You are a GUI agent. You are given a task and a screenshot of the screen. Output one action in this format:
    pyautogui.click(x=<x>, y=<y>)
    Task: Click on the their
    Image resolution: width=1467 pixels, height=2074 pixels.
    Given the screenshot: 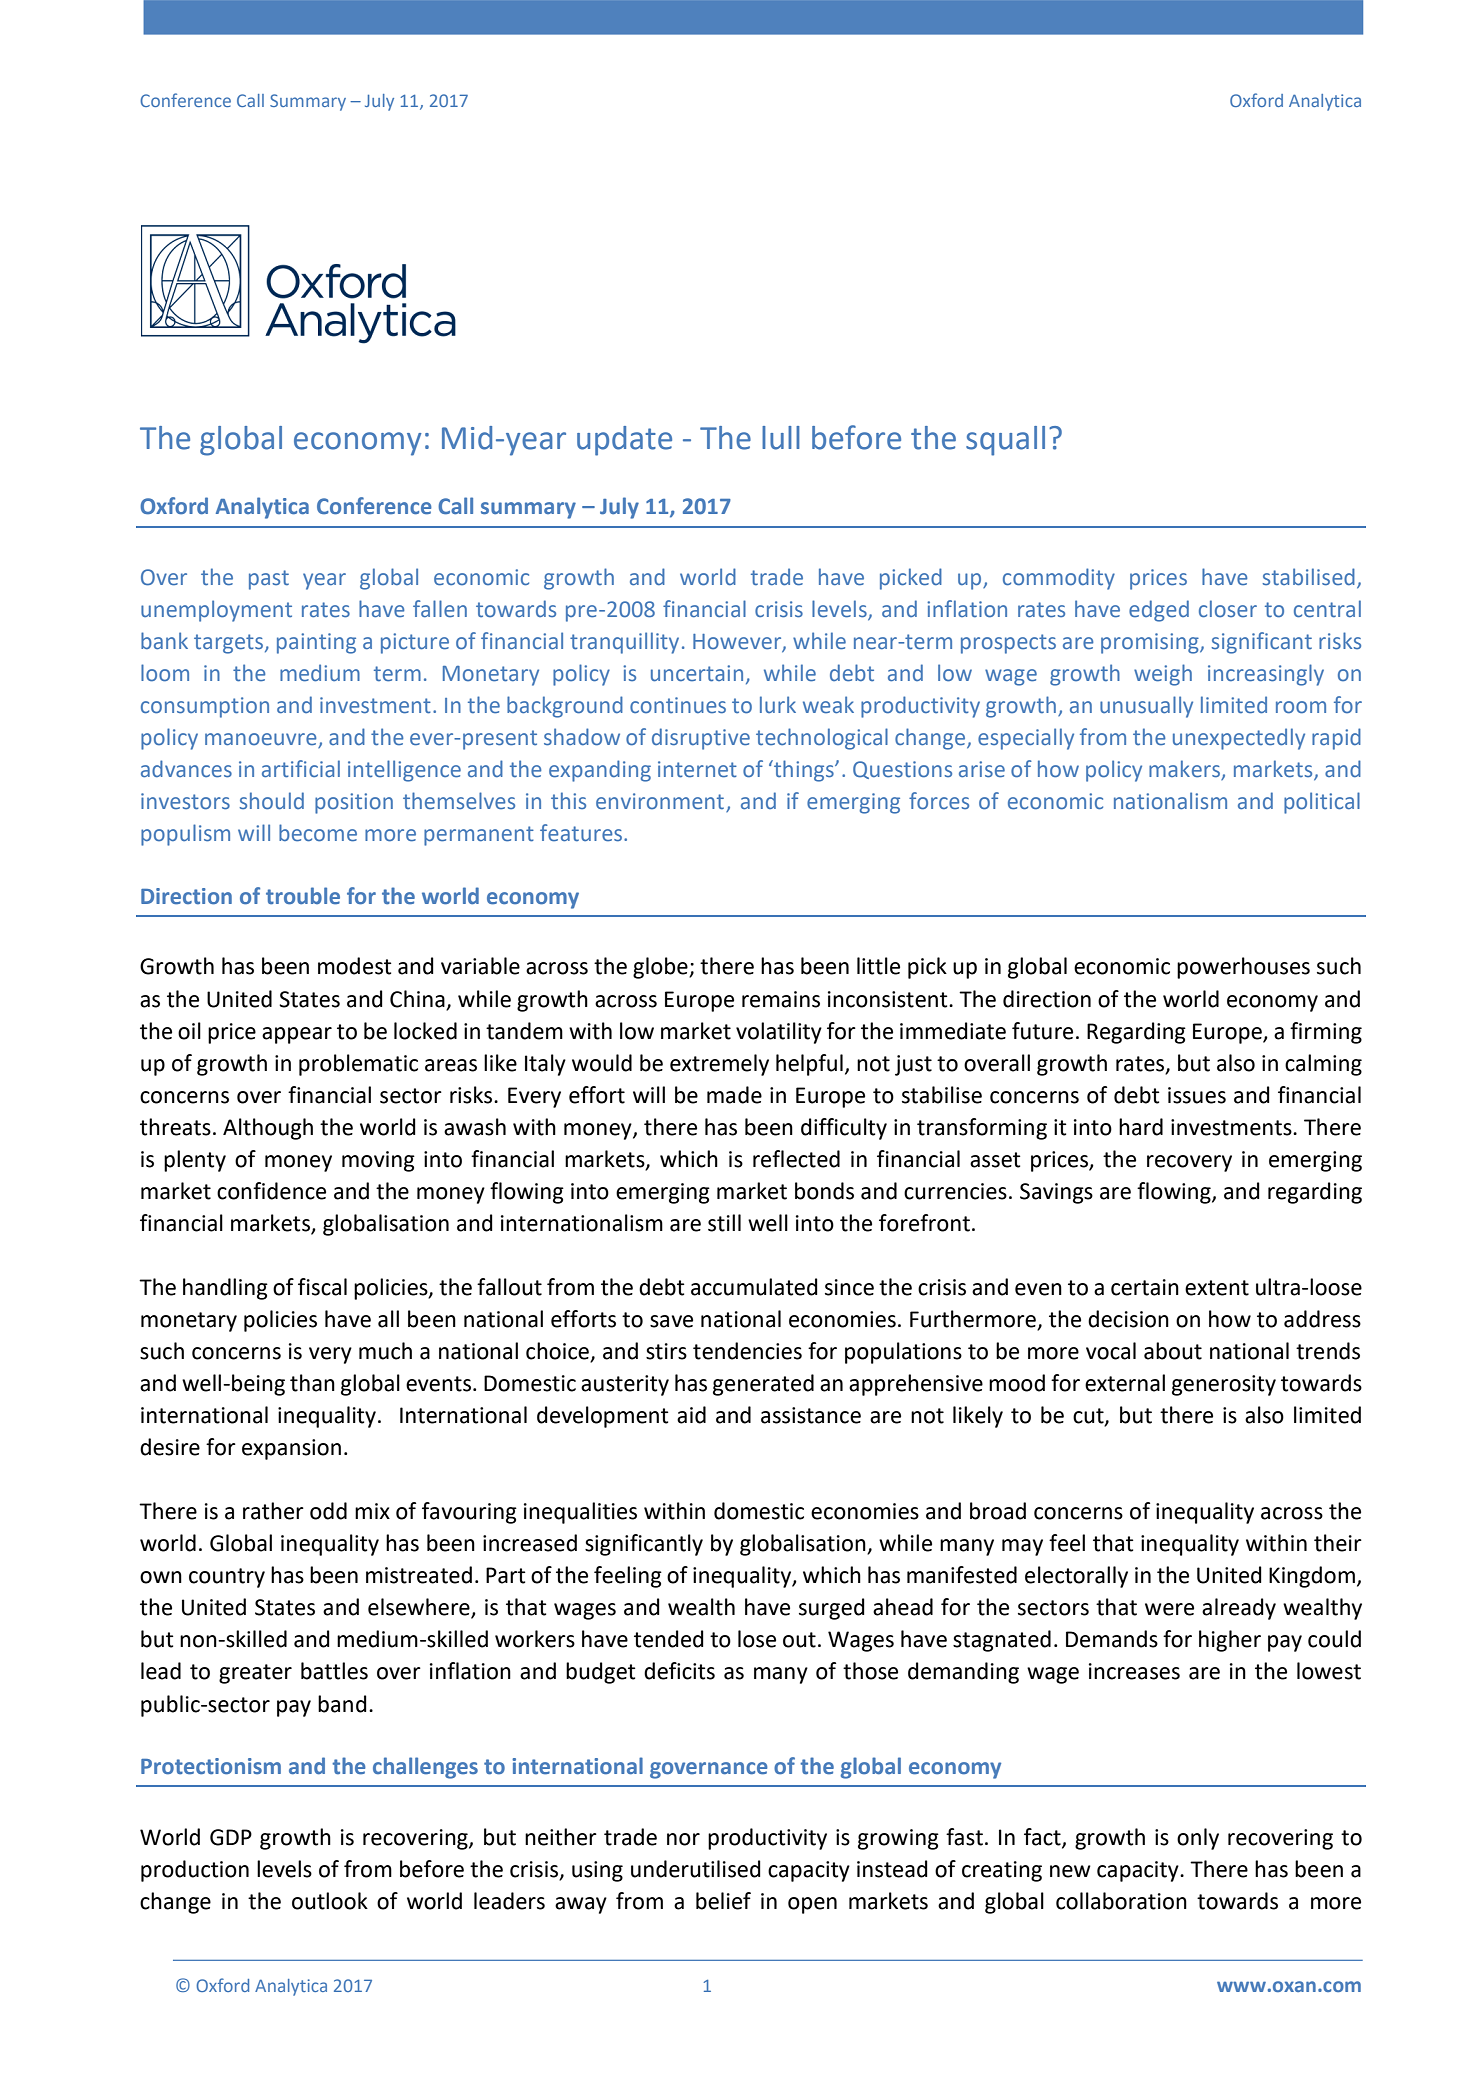 What is the action you would take?
    pyautogui.click(x=1338, y=1543)
